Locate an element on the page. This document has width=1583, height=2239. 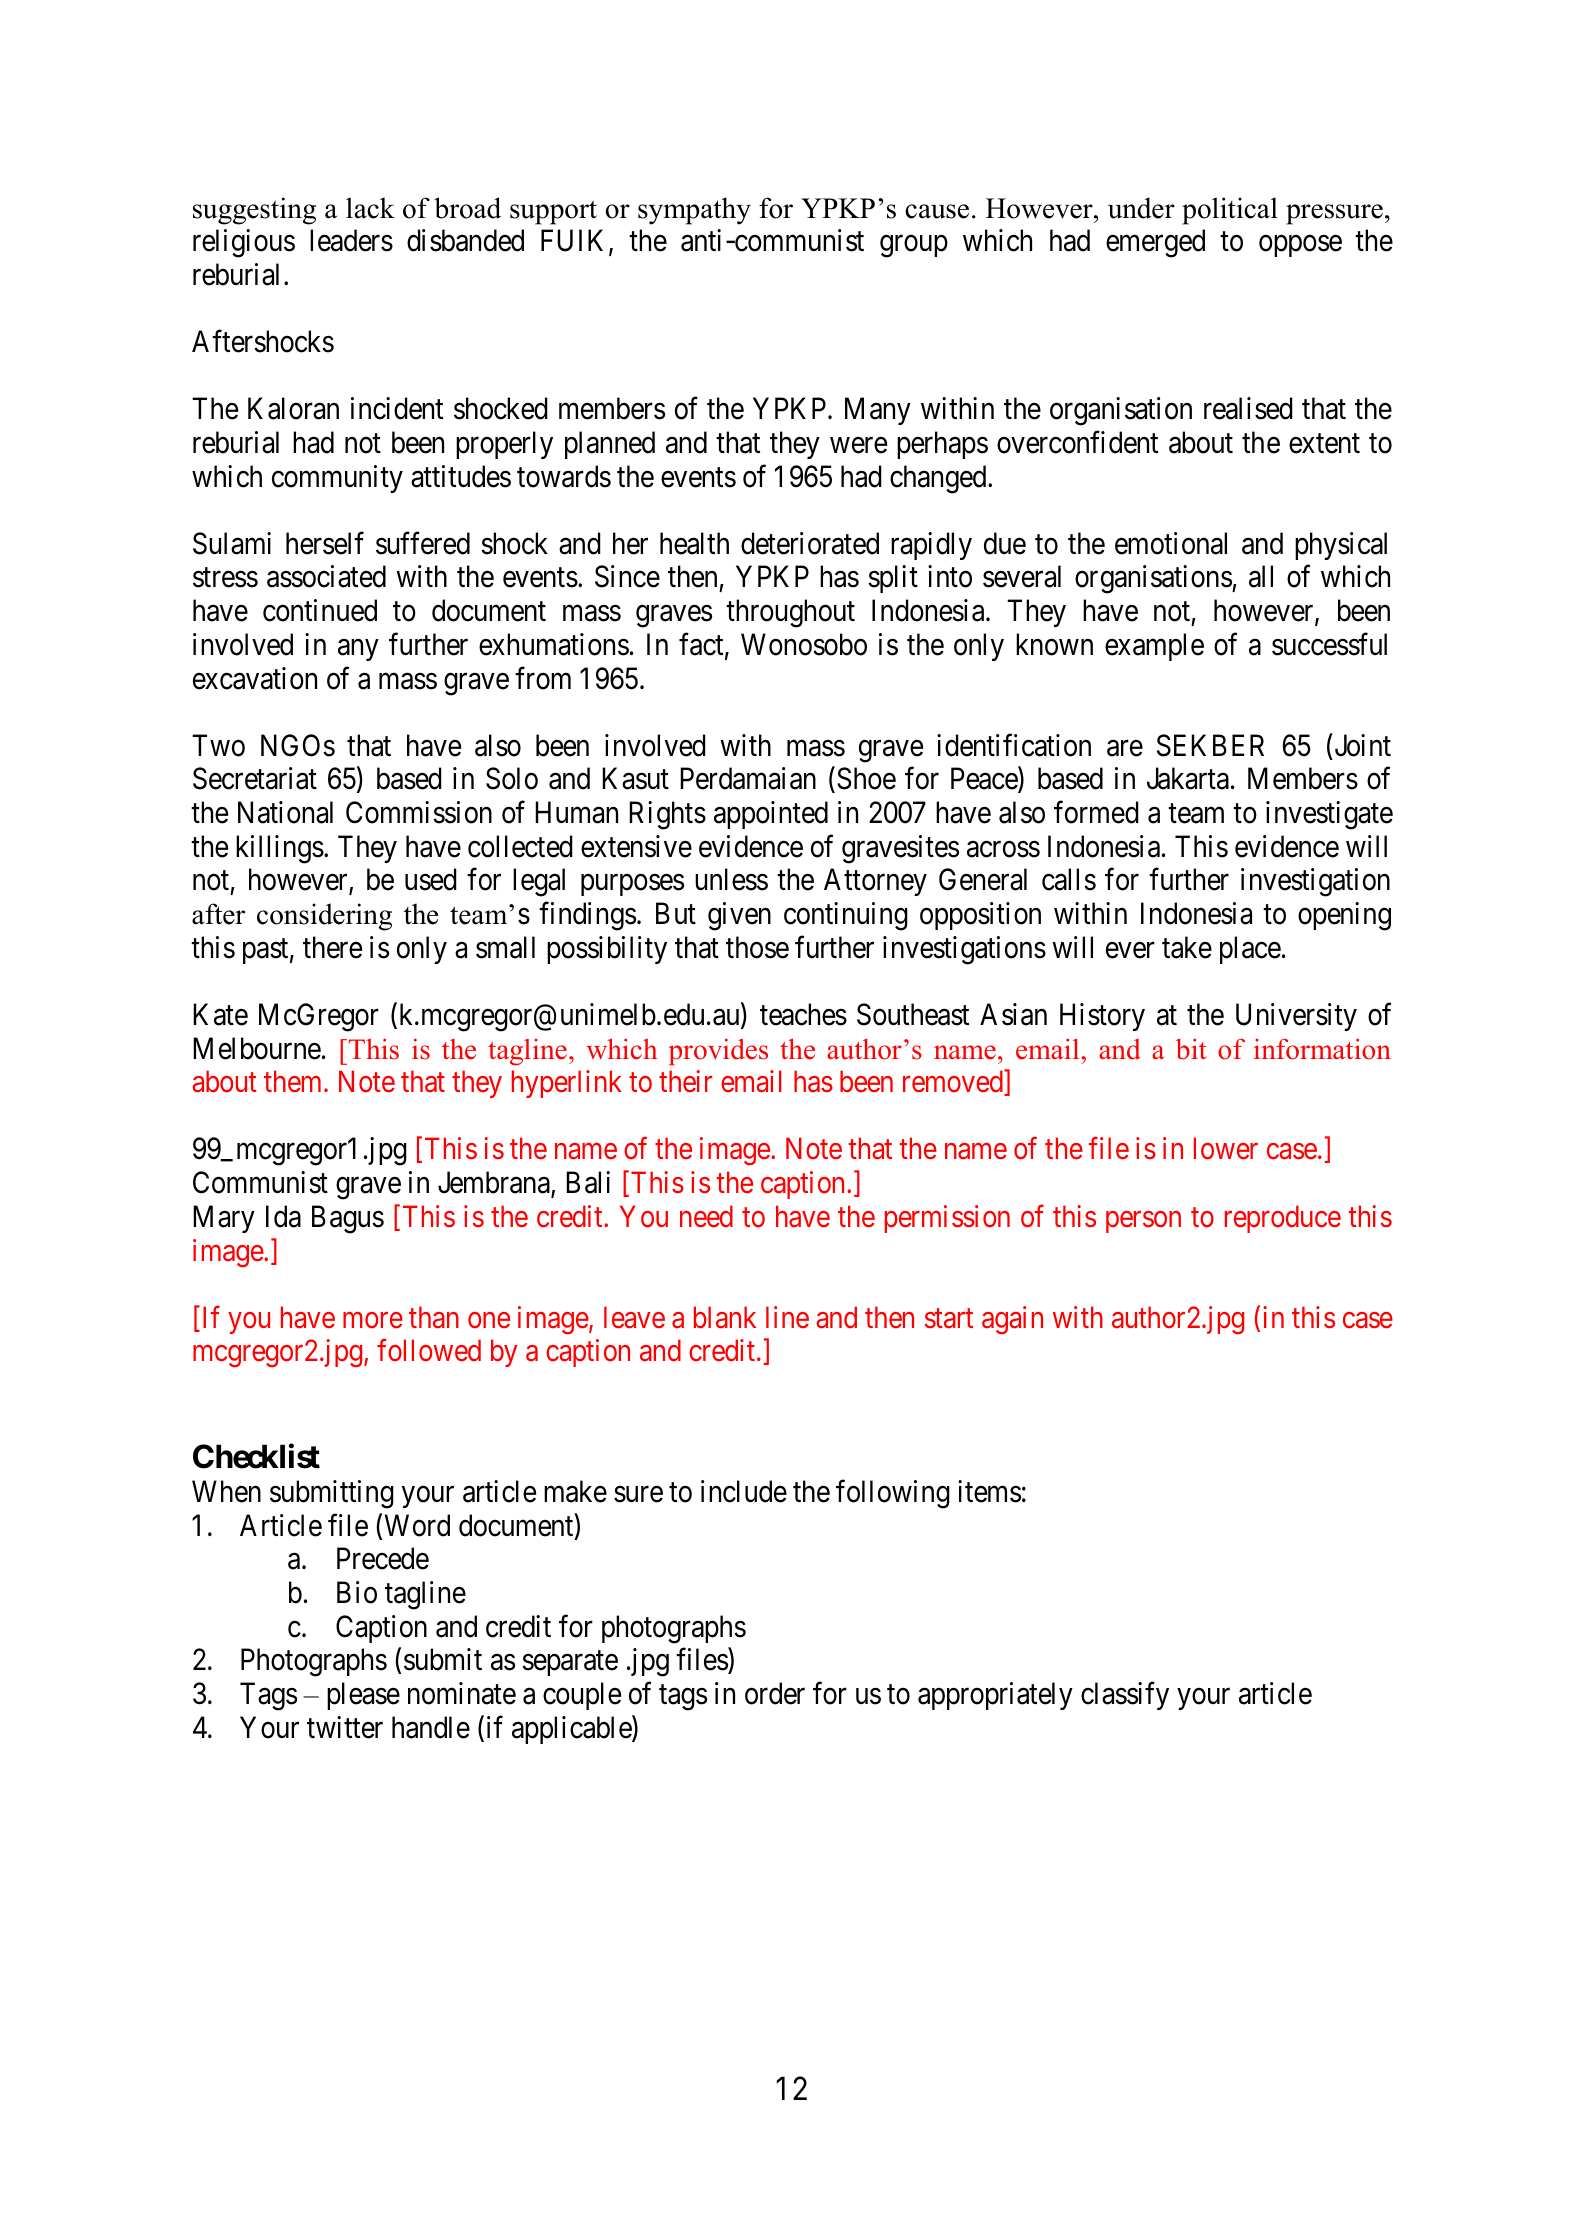
Ida is located at coordinates (283, 1216).
